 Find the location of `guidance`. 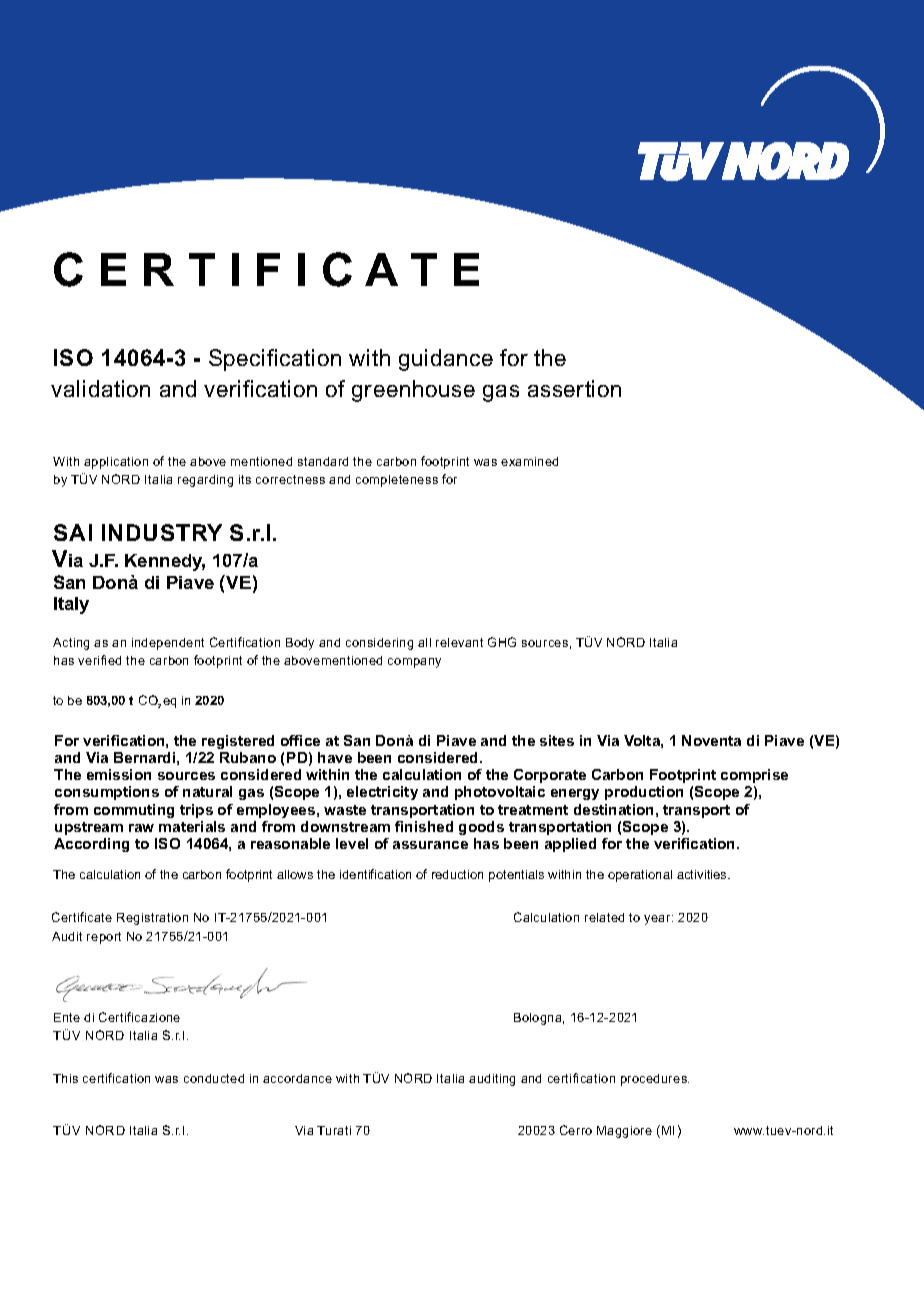

guidance is located at coordinates (446, 360).
